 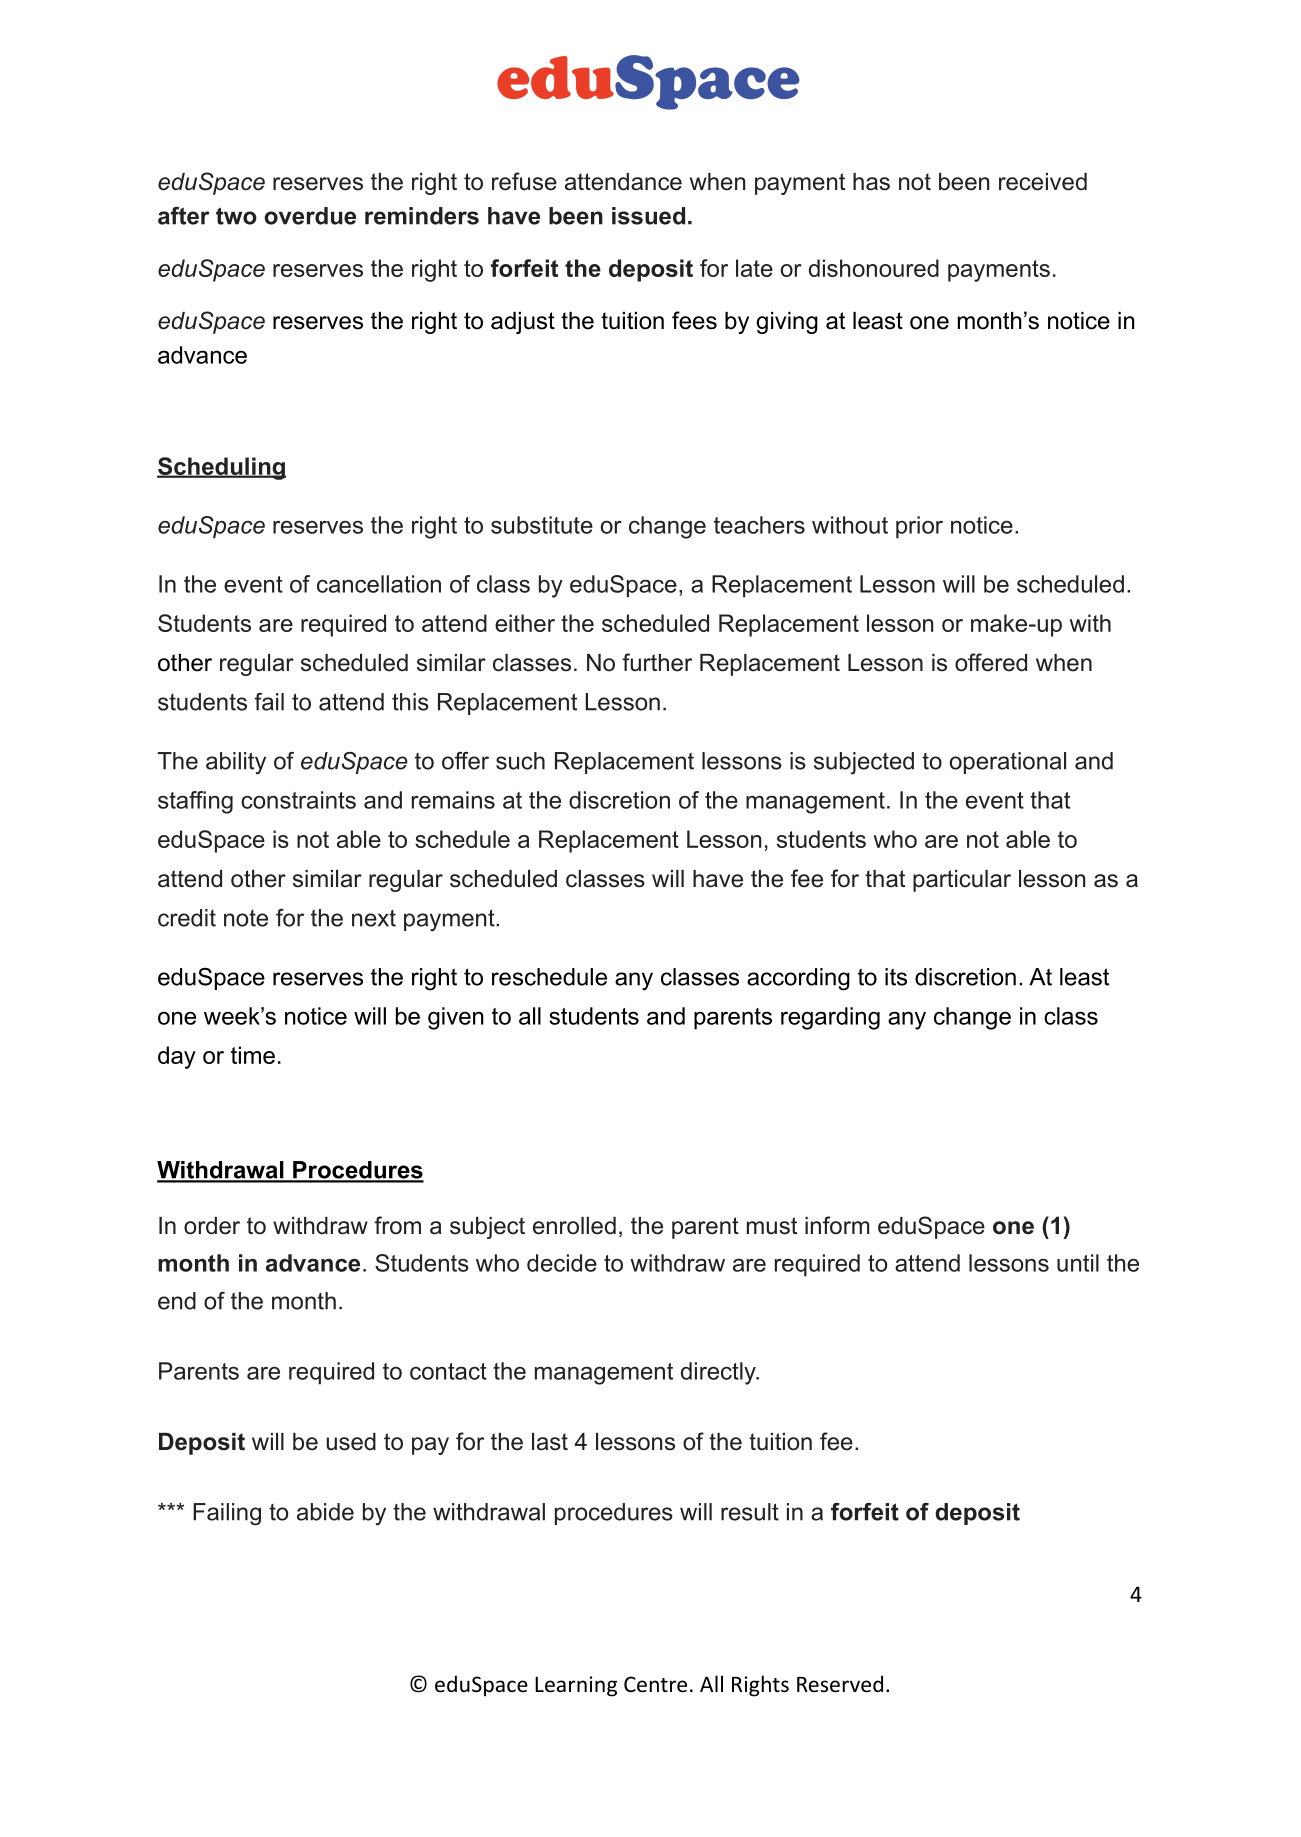 What do you see at coordinates (1043, 182) in the document?
I see `received` at bounding box center [1043, 182].
